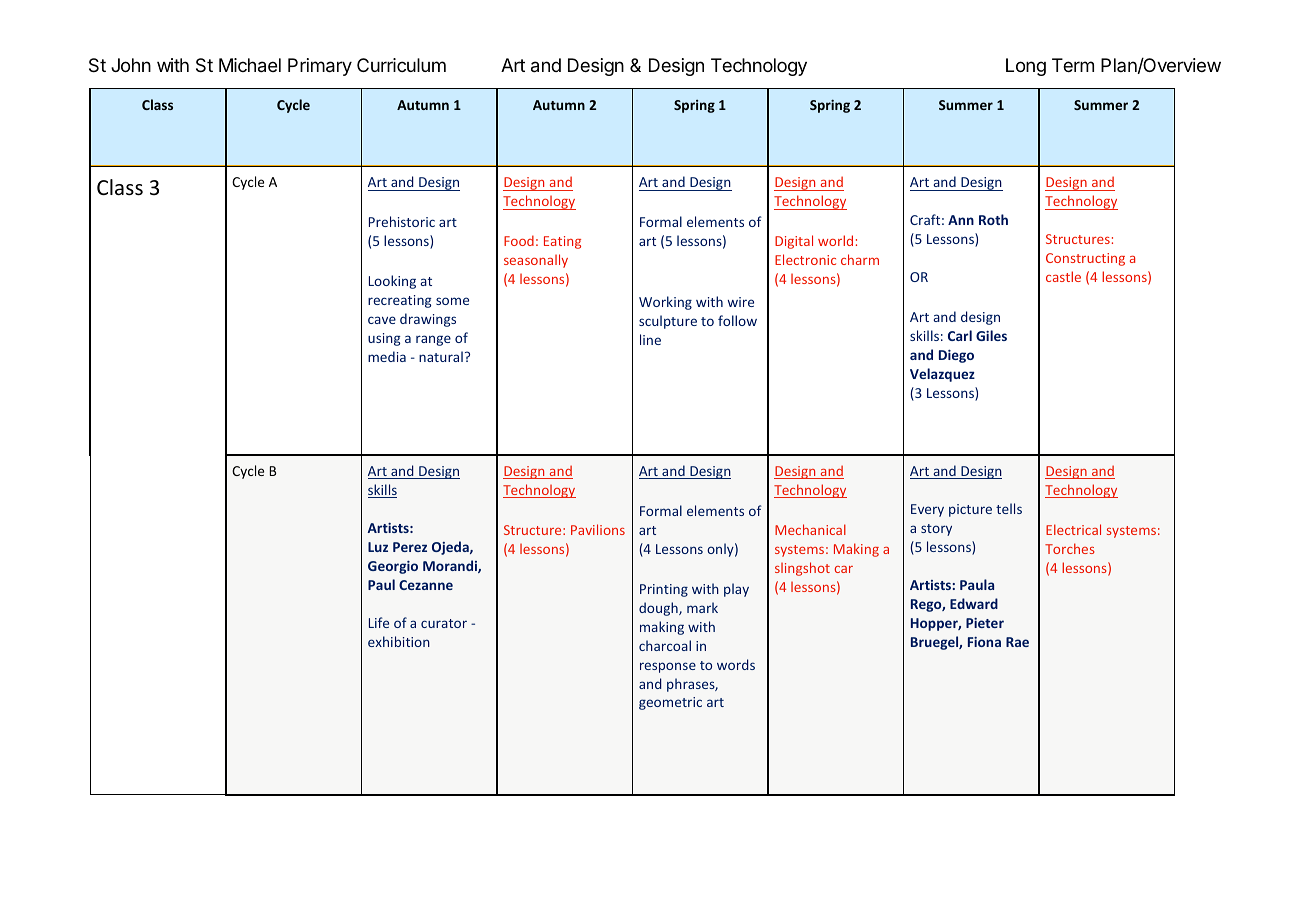 The width and height of the page is (1308, 924). I want to click on Long, so click(1026, 67).
